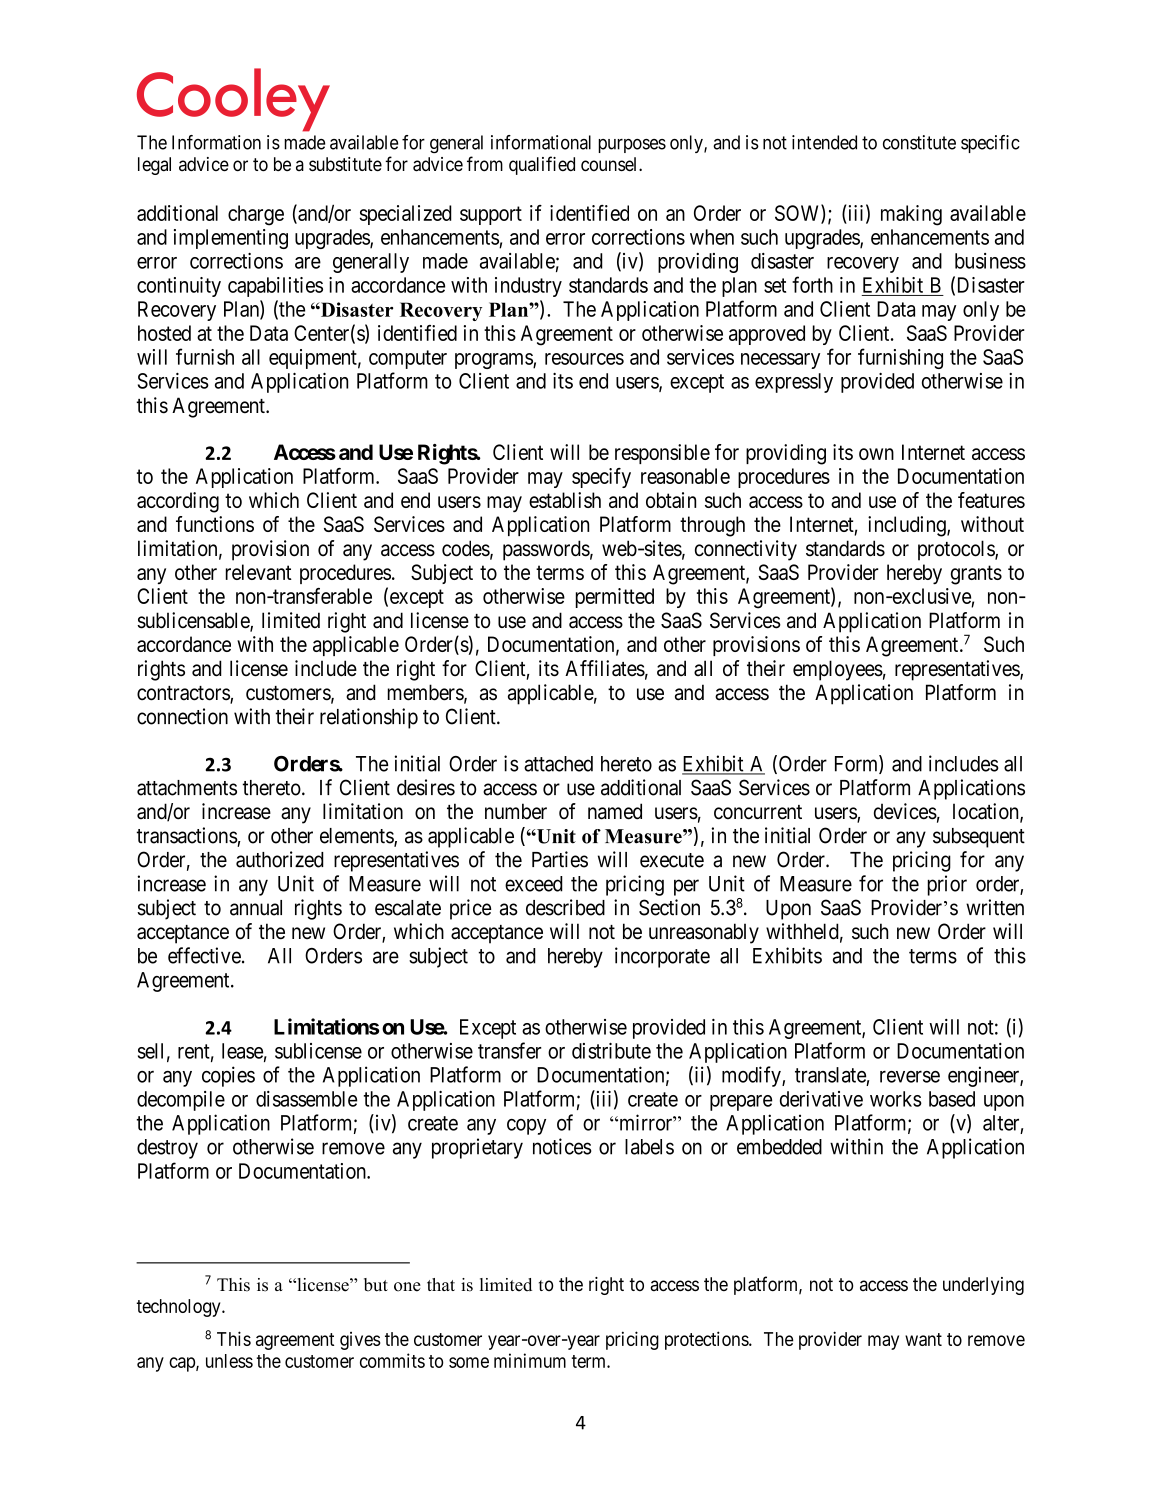 This screenshot has width=1161, height=1503. I want to click on devices, so click(905, 811).
